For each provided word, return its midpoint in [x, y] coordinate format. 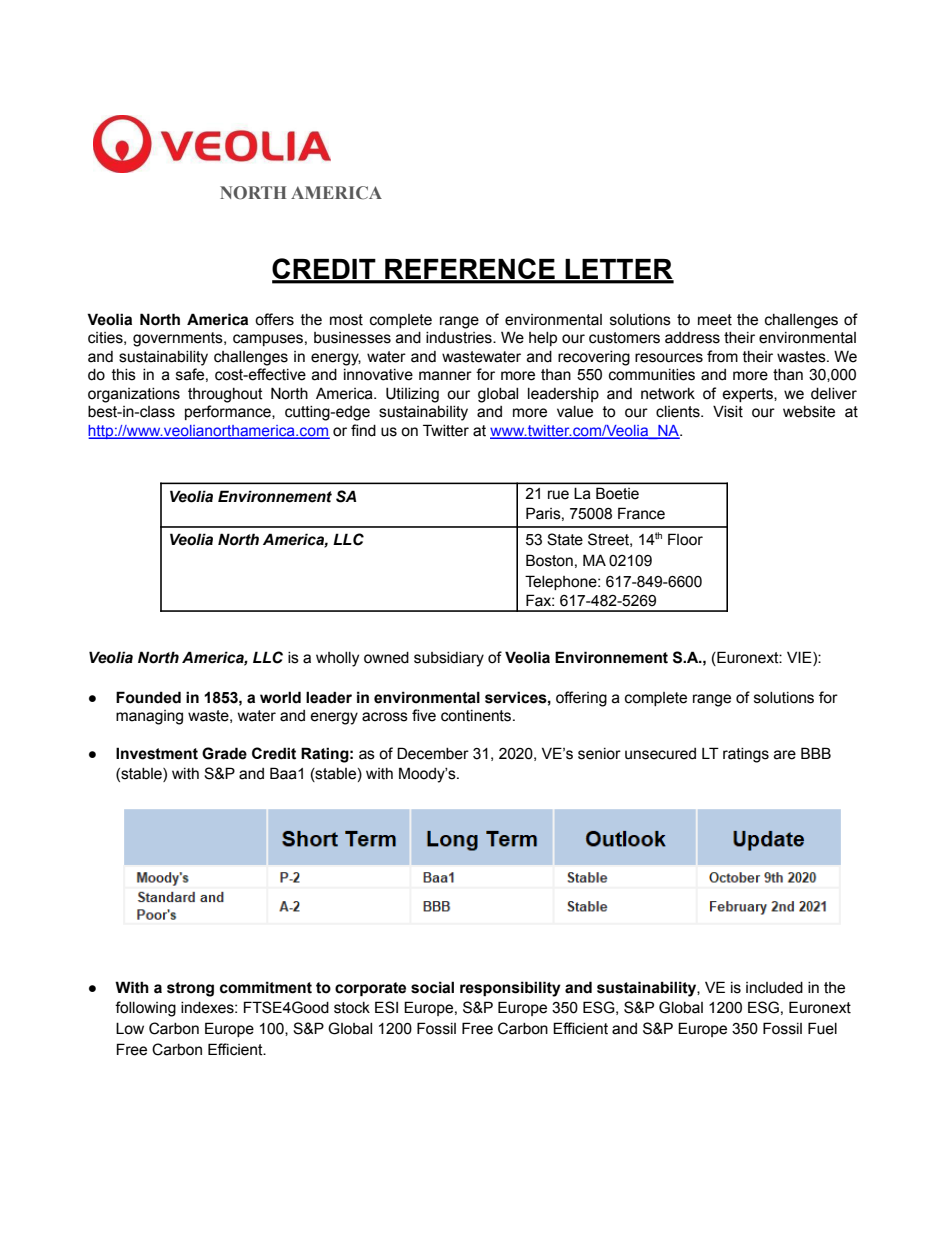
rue [558, 495]
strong [190, 989]
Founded [148, 697]
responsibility [510, 989]
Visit [728, 412]
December [433, 753]
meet [715, 320]
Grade [224, 753]
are [785, 755]
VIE [800, 658]
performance [229, 412]
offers [274, 319]
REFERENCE [470, 270]
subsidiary [449, 659]
